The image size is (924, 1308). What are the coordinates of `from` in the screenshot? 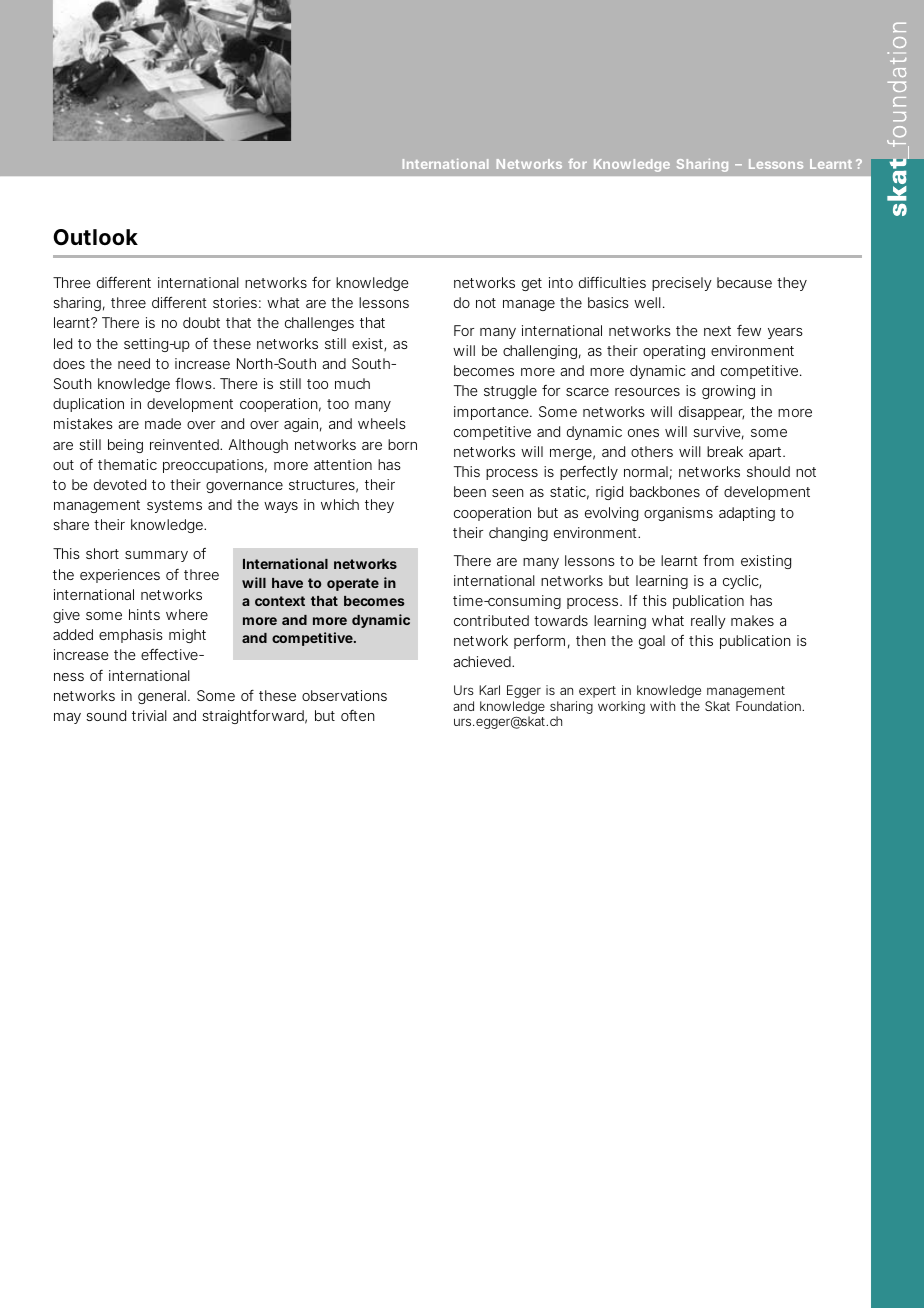 It's located at (718, 560).
